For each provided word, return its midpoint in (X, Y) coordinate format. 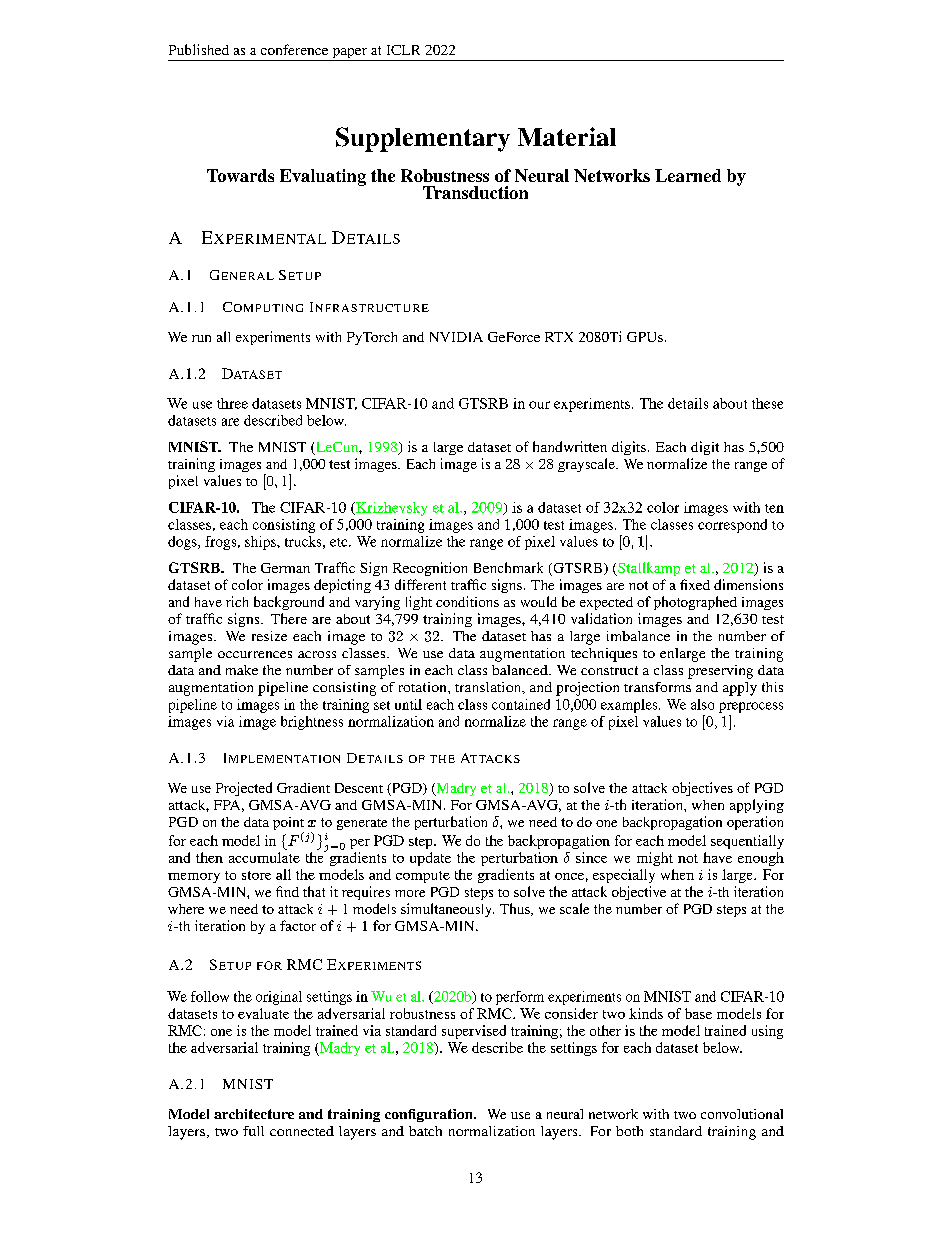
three (232, 403)
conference (294, 49)
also (702, 704)
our (539, 405)
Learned (688, 175)
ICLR (403, 50)
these (767, 403)
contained (521, 704)
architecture (254, 1114)
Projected (244, 789)
